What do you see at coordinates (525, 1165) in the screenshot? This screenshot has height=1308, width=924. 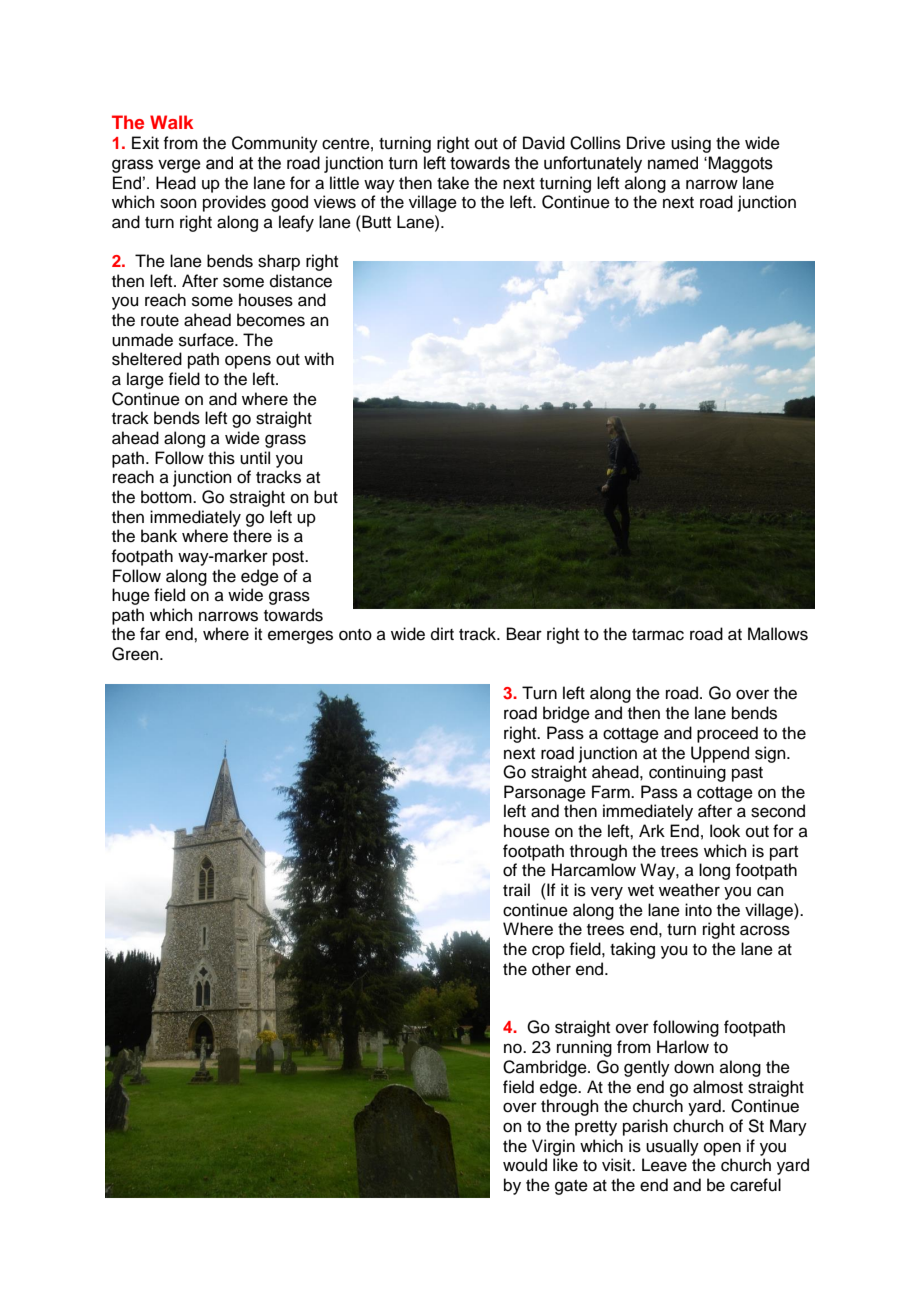 I see `would` at bounding box center [525, 1165].
